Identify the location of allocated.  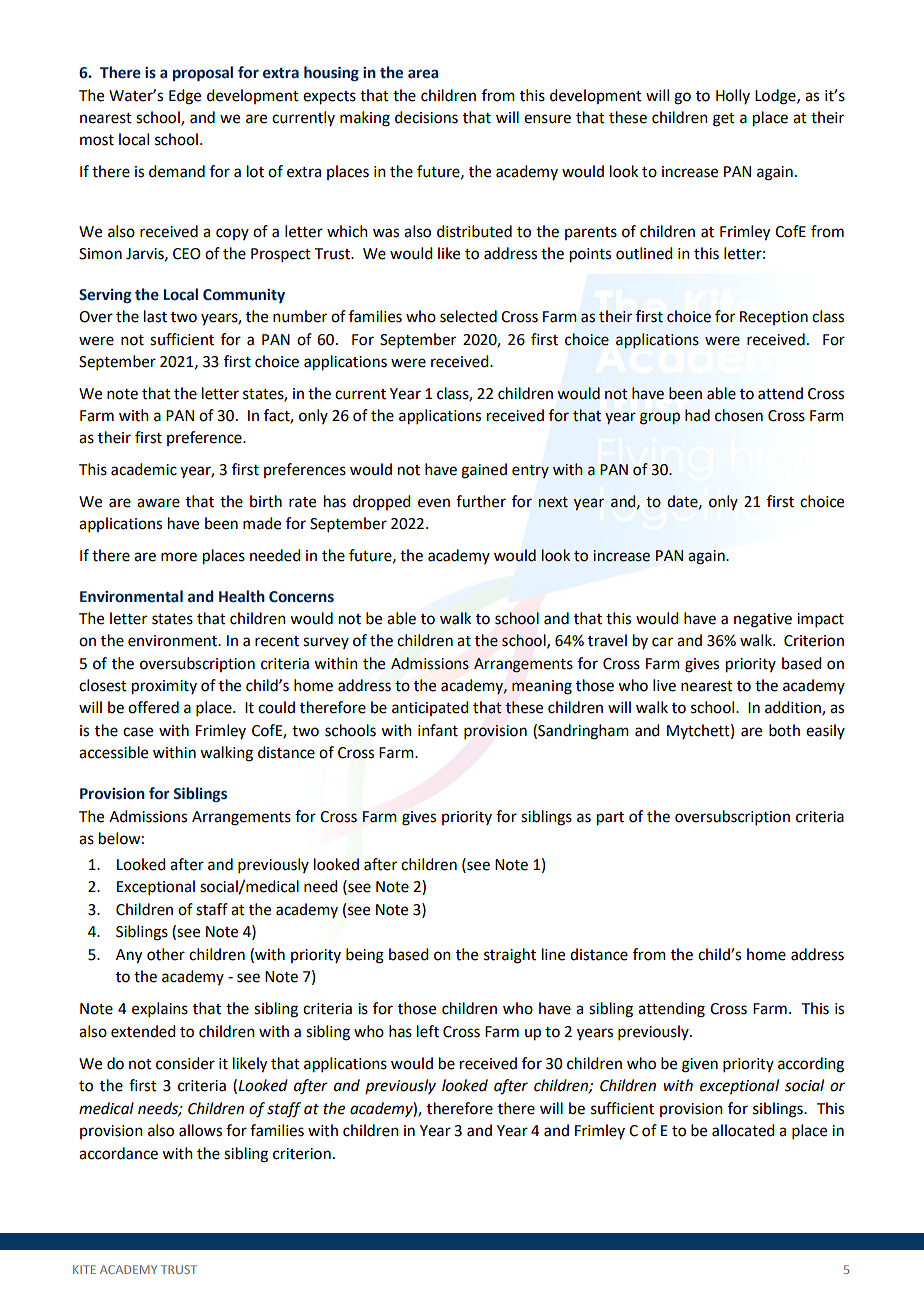
(743, 1130).
